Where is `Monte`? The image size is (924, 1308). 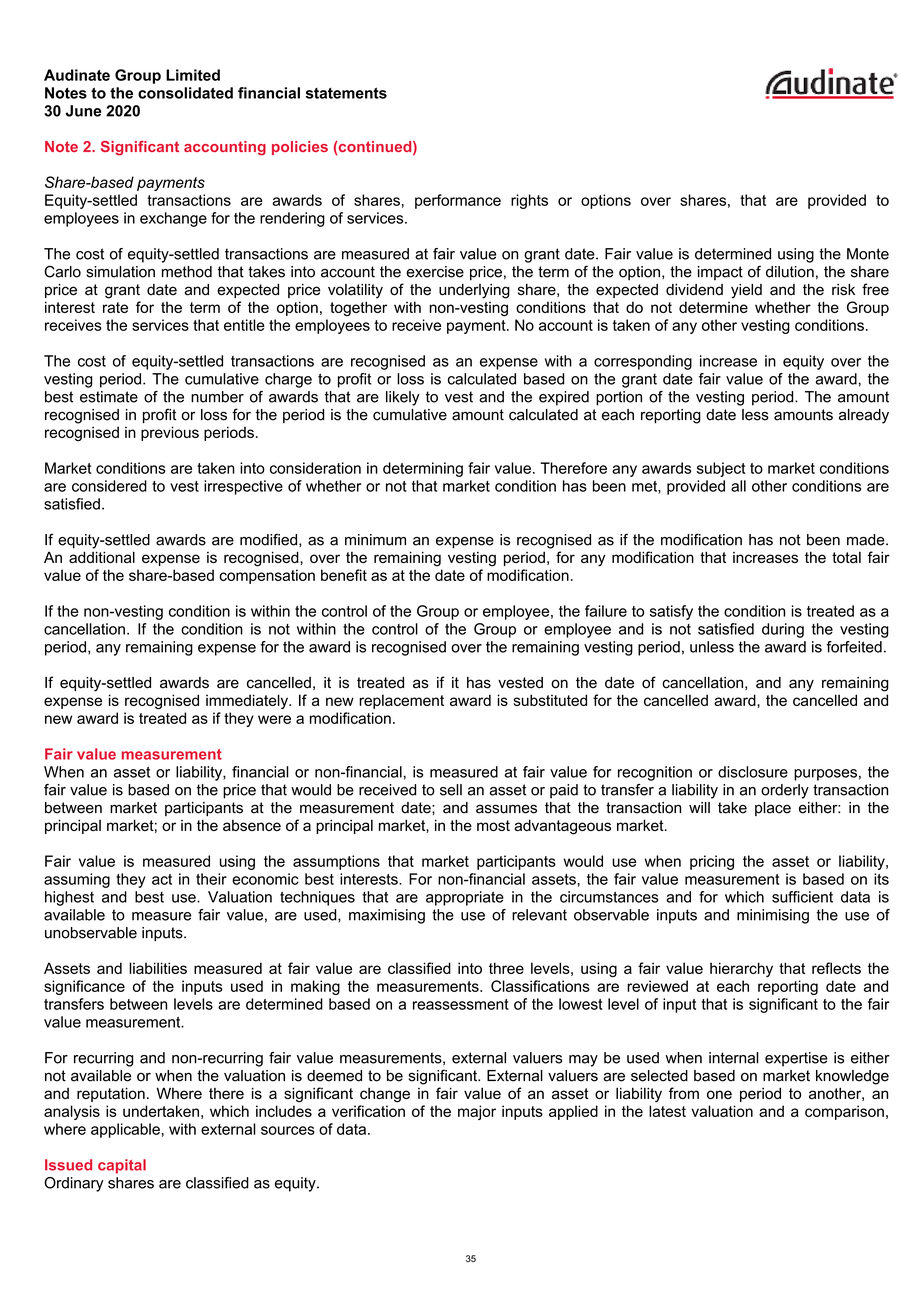
Monte is located at coordinates (868, 254).
